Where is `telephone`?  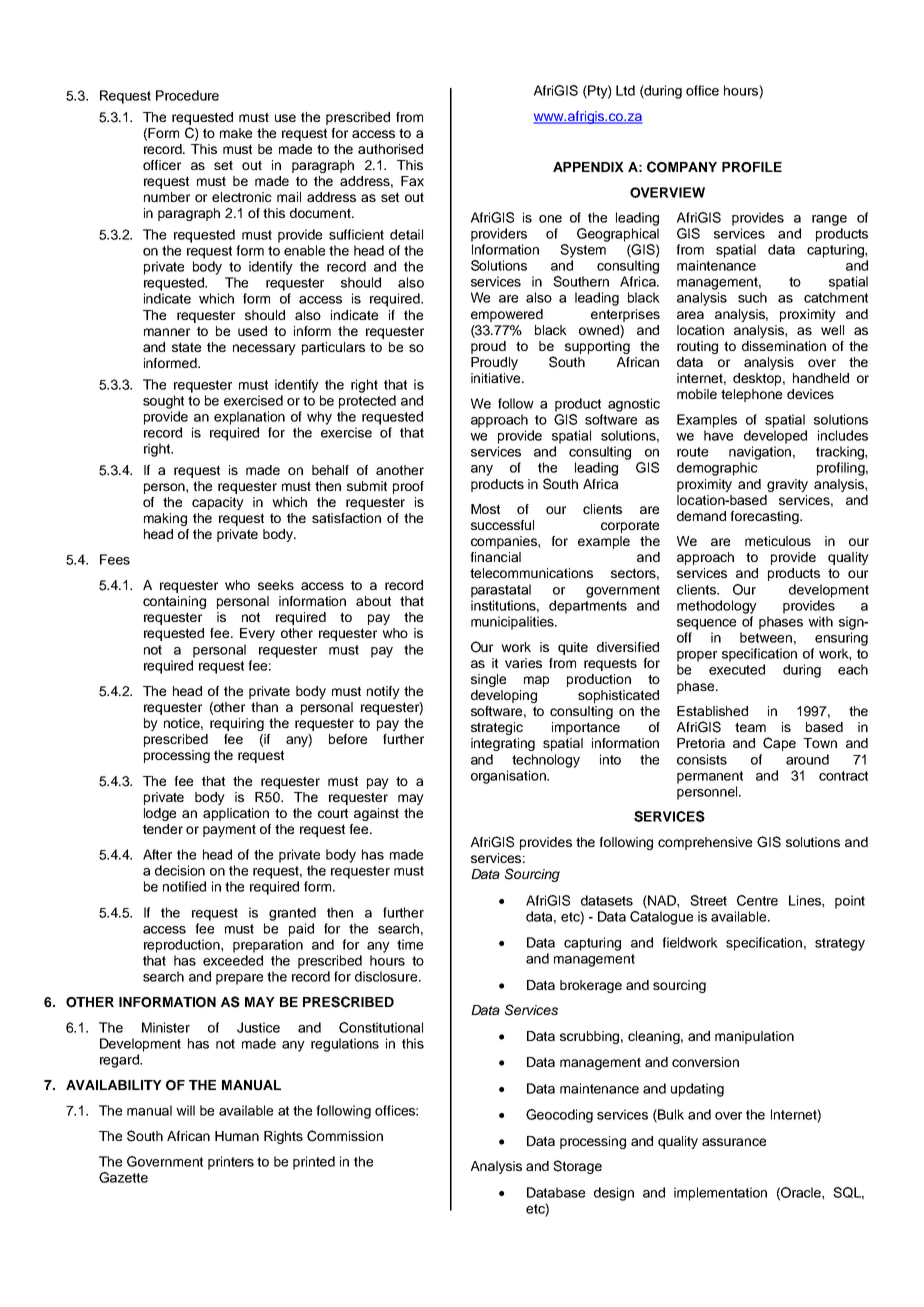 telephone is located at coordinates (751, 395).
